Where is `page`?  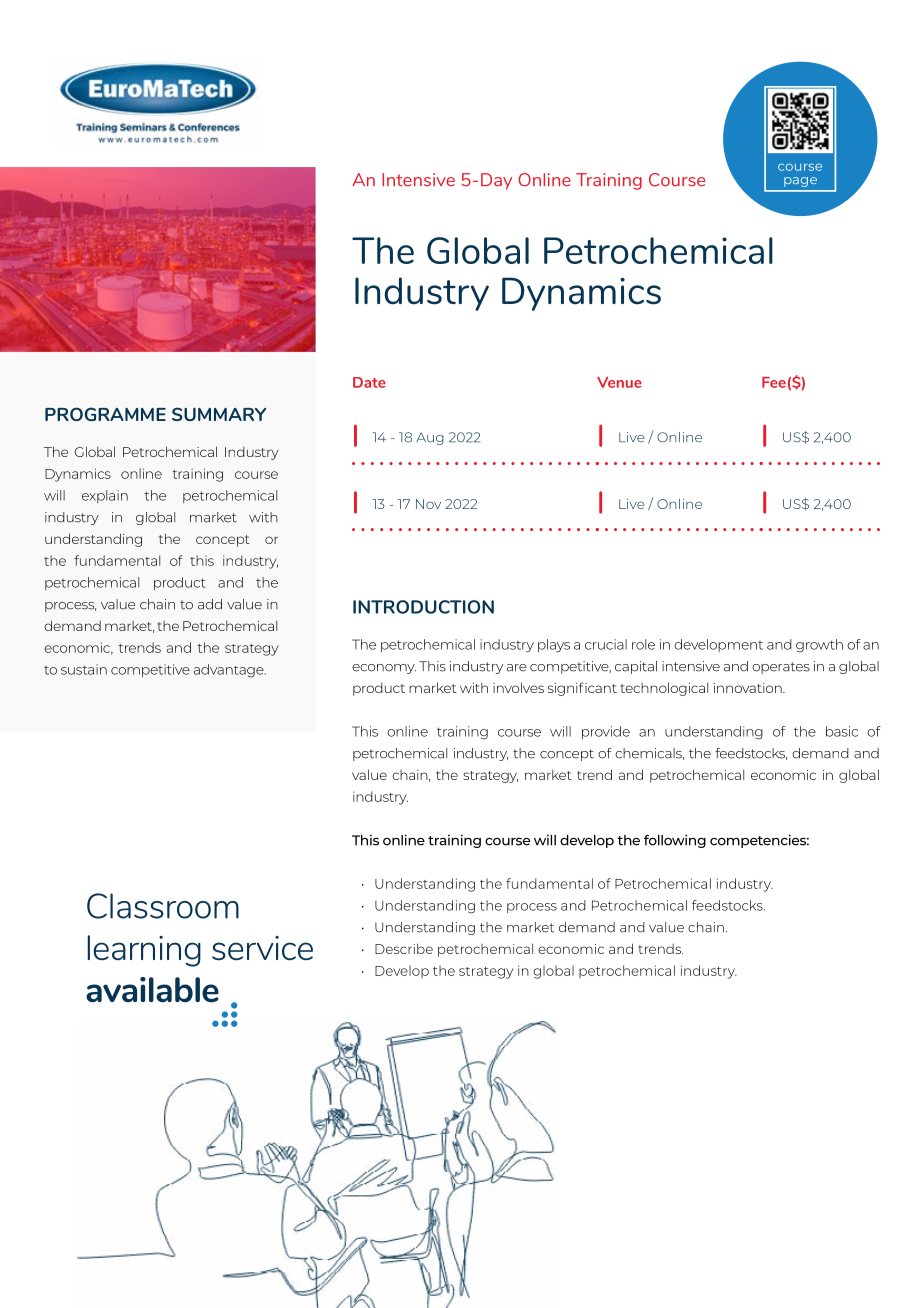 page is located at coordinates (800, 182).
